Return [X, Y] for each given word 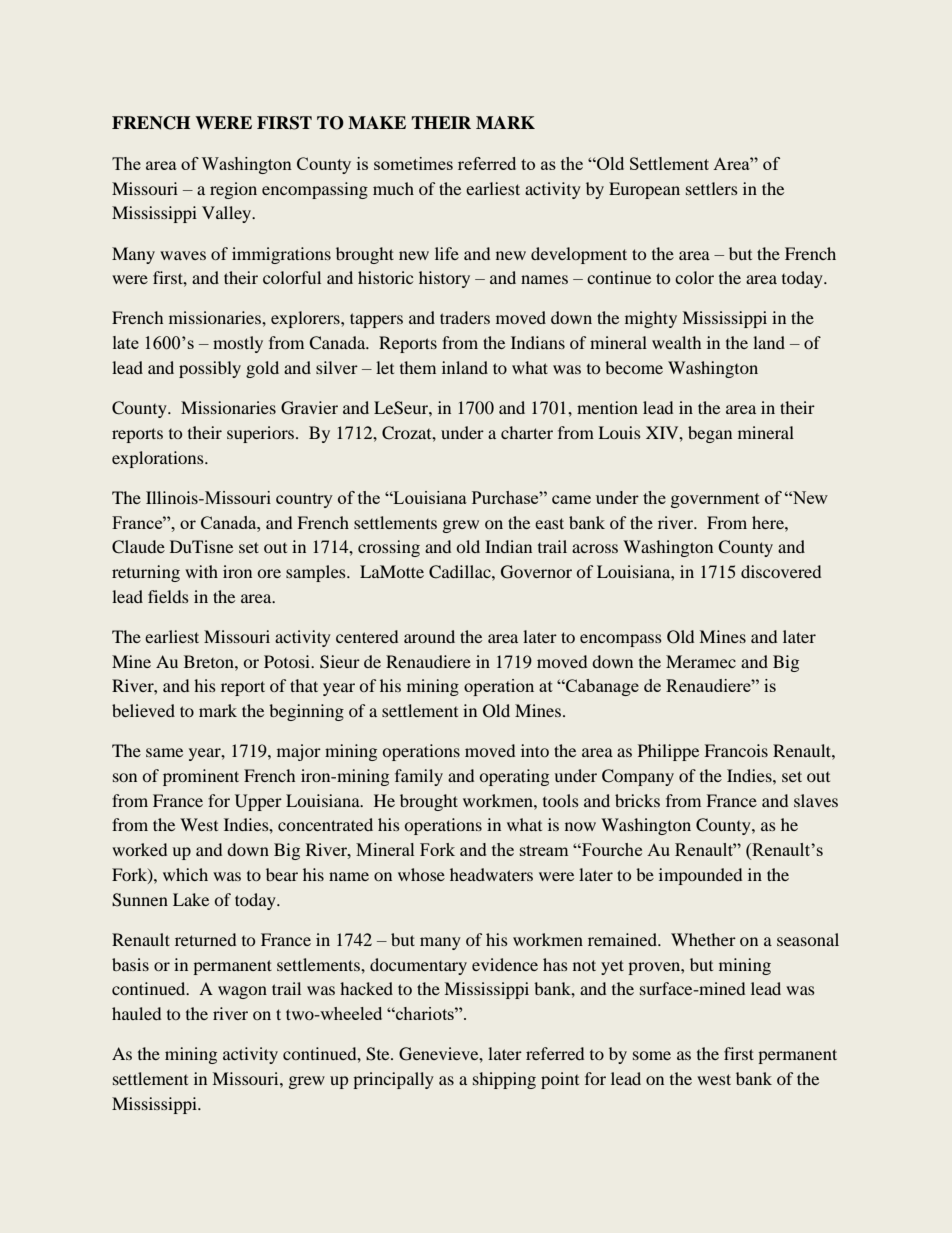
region [233, 190]
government [715, 500]
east [549, 523]
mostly [238, 344]
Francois [736, 750]
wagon [242, 992]
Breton [210, 661]
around [429, 636]
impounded [700, 876]
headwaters [491, 874]
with [201, 571]
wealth [676, 342]
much [393, 188]
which [185, 874]
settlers [712, 188]
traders [465, 317]
